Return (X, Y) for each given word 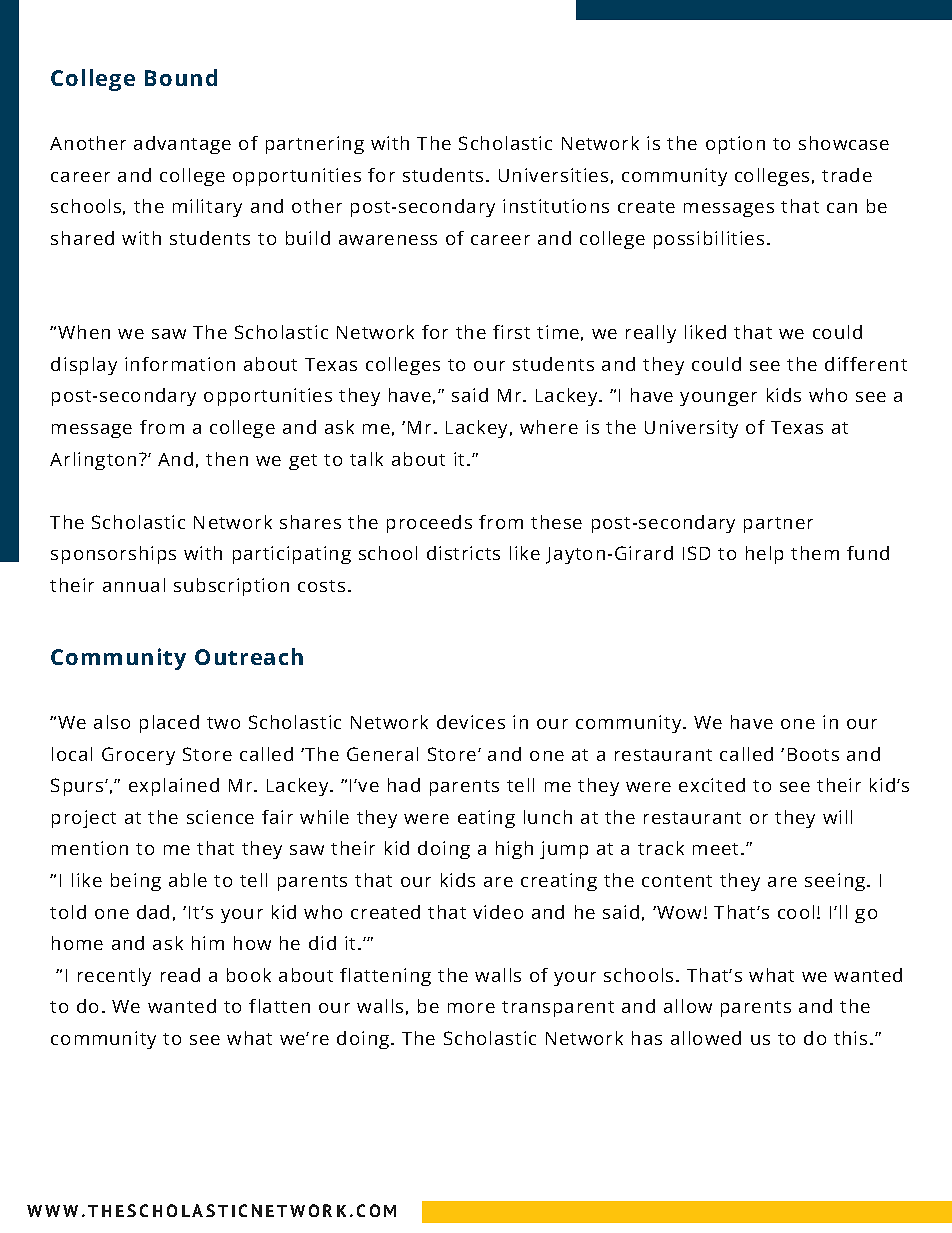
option (735, 145)
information (180, 364)
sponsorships (113, 555)
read (180, 975)
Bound (181, 77)
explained (174, 787)
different (866, 364)
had (404, 785)
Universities (553, 175)
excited (712, 785)
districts (463, 553)
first (511, 332)
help (764, 555)
